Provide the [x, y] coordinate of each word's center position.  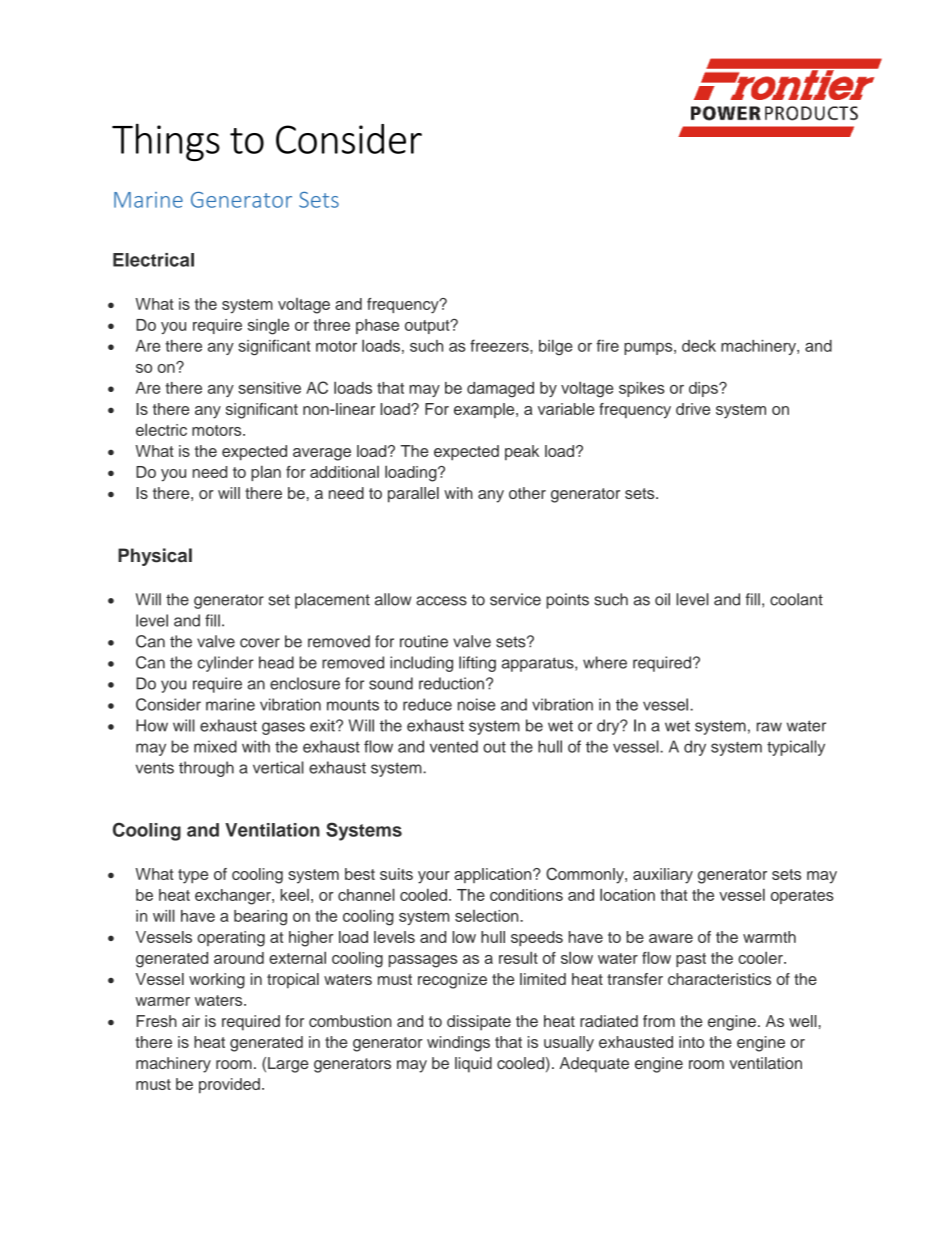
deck [699, 346]
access [441, 601]
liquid [473, 1065]
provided [229, 1086]
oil [662, 599]
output [428, 327]
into [691, 1042]
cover [260, 643]
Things [166, 142]
